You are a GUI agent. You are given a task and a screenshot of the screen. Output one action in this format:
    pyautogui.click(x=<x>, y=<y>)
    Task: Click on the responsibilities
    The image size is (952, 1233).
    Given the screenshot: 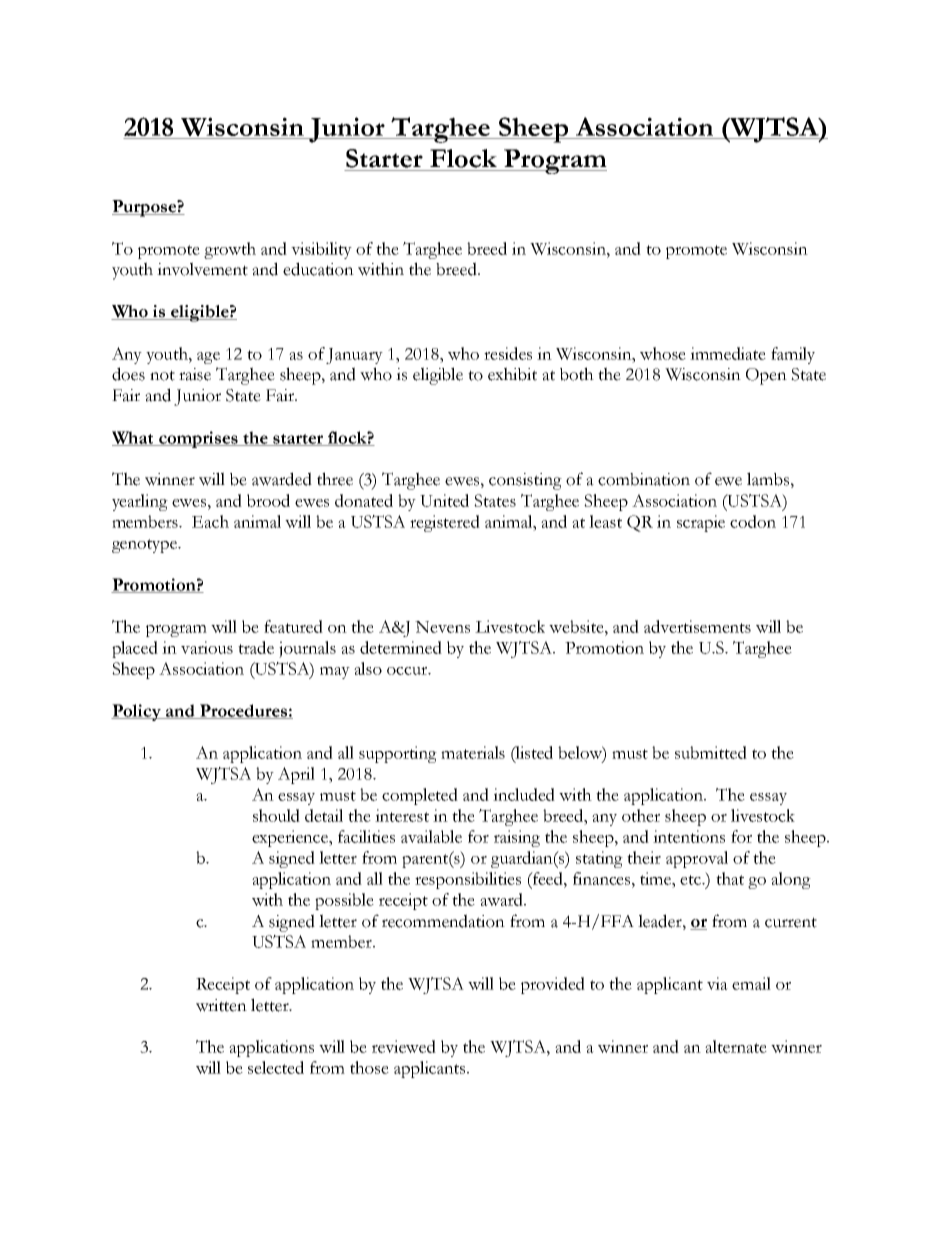 What is the action you would take?
    pyautogui.click(x=468, y=880)
